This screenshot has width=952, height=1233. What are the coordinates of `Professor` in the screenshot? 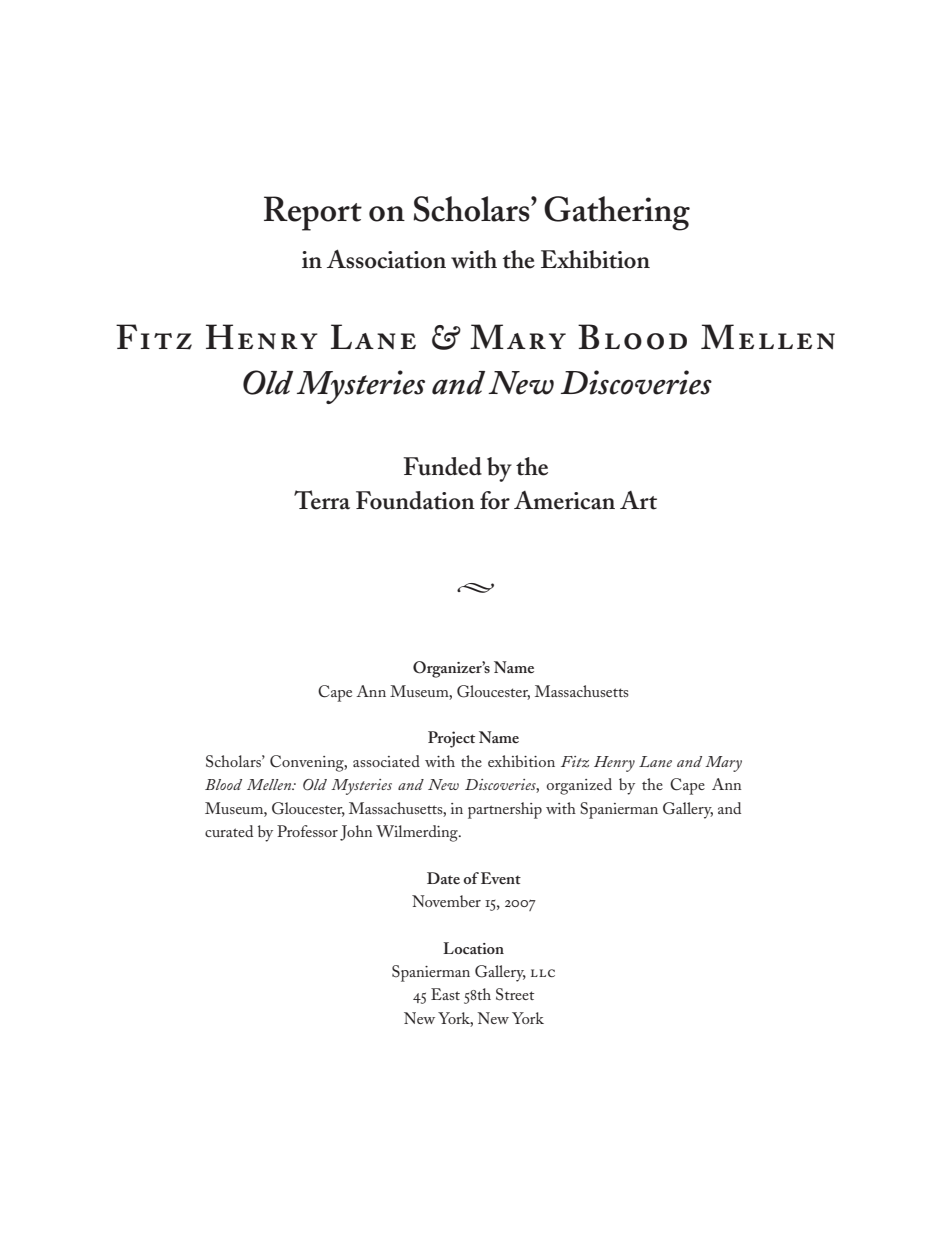 It's located at (307, 831).
